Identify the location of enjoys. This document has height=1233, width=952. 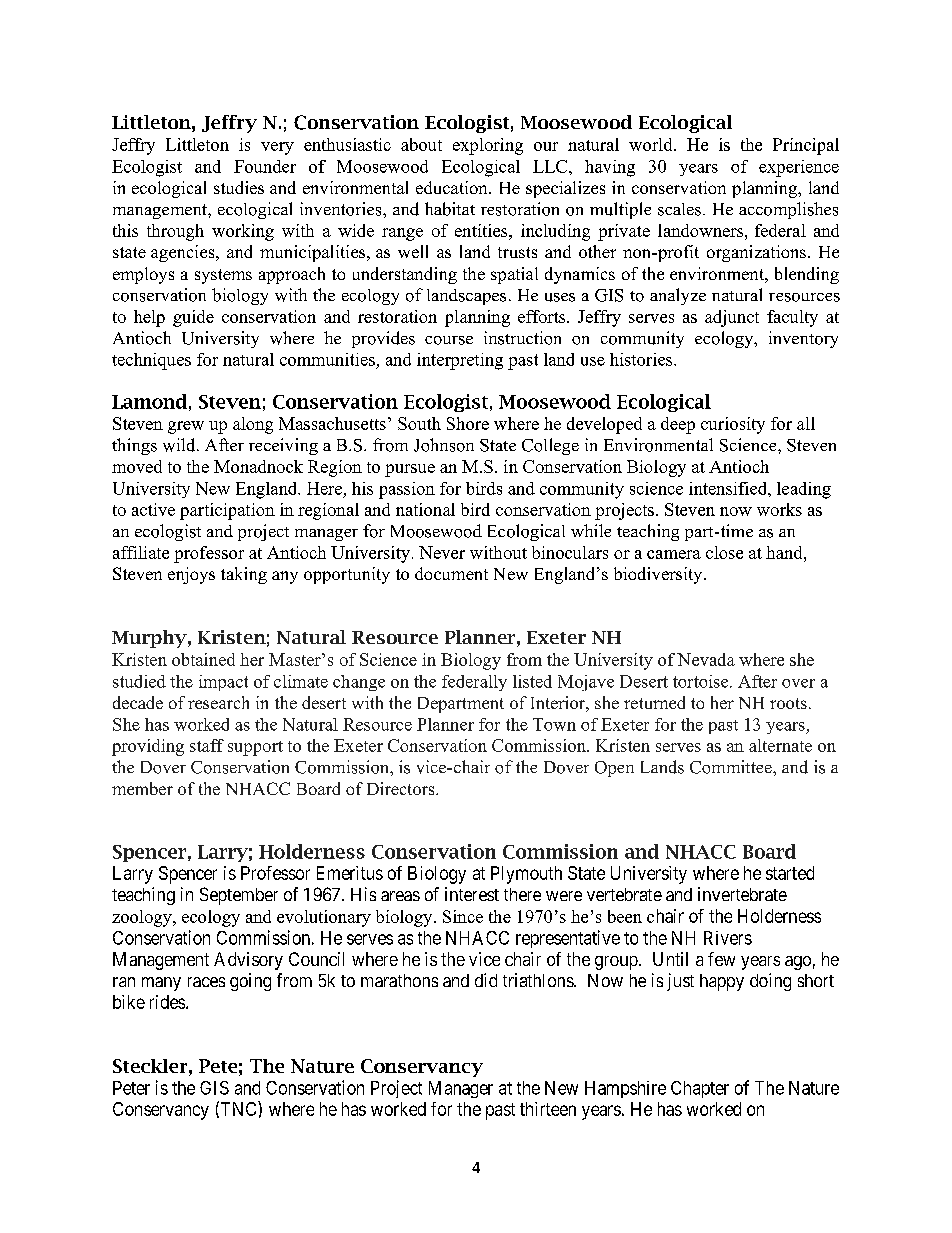
(191, 575).
